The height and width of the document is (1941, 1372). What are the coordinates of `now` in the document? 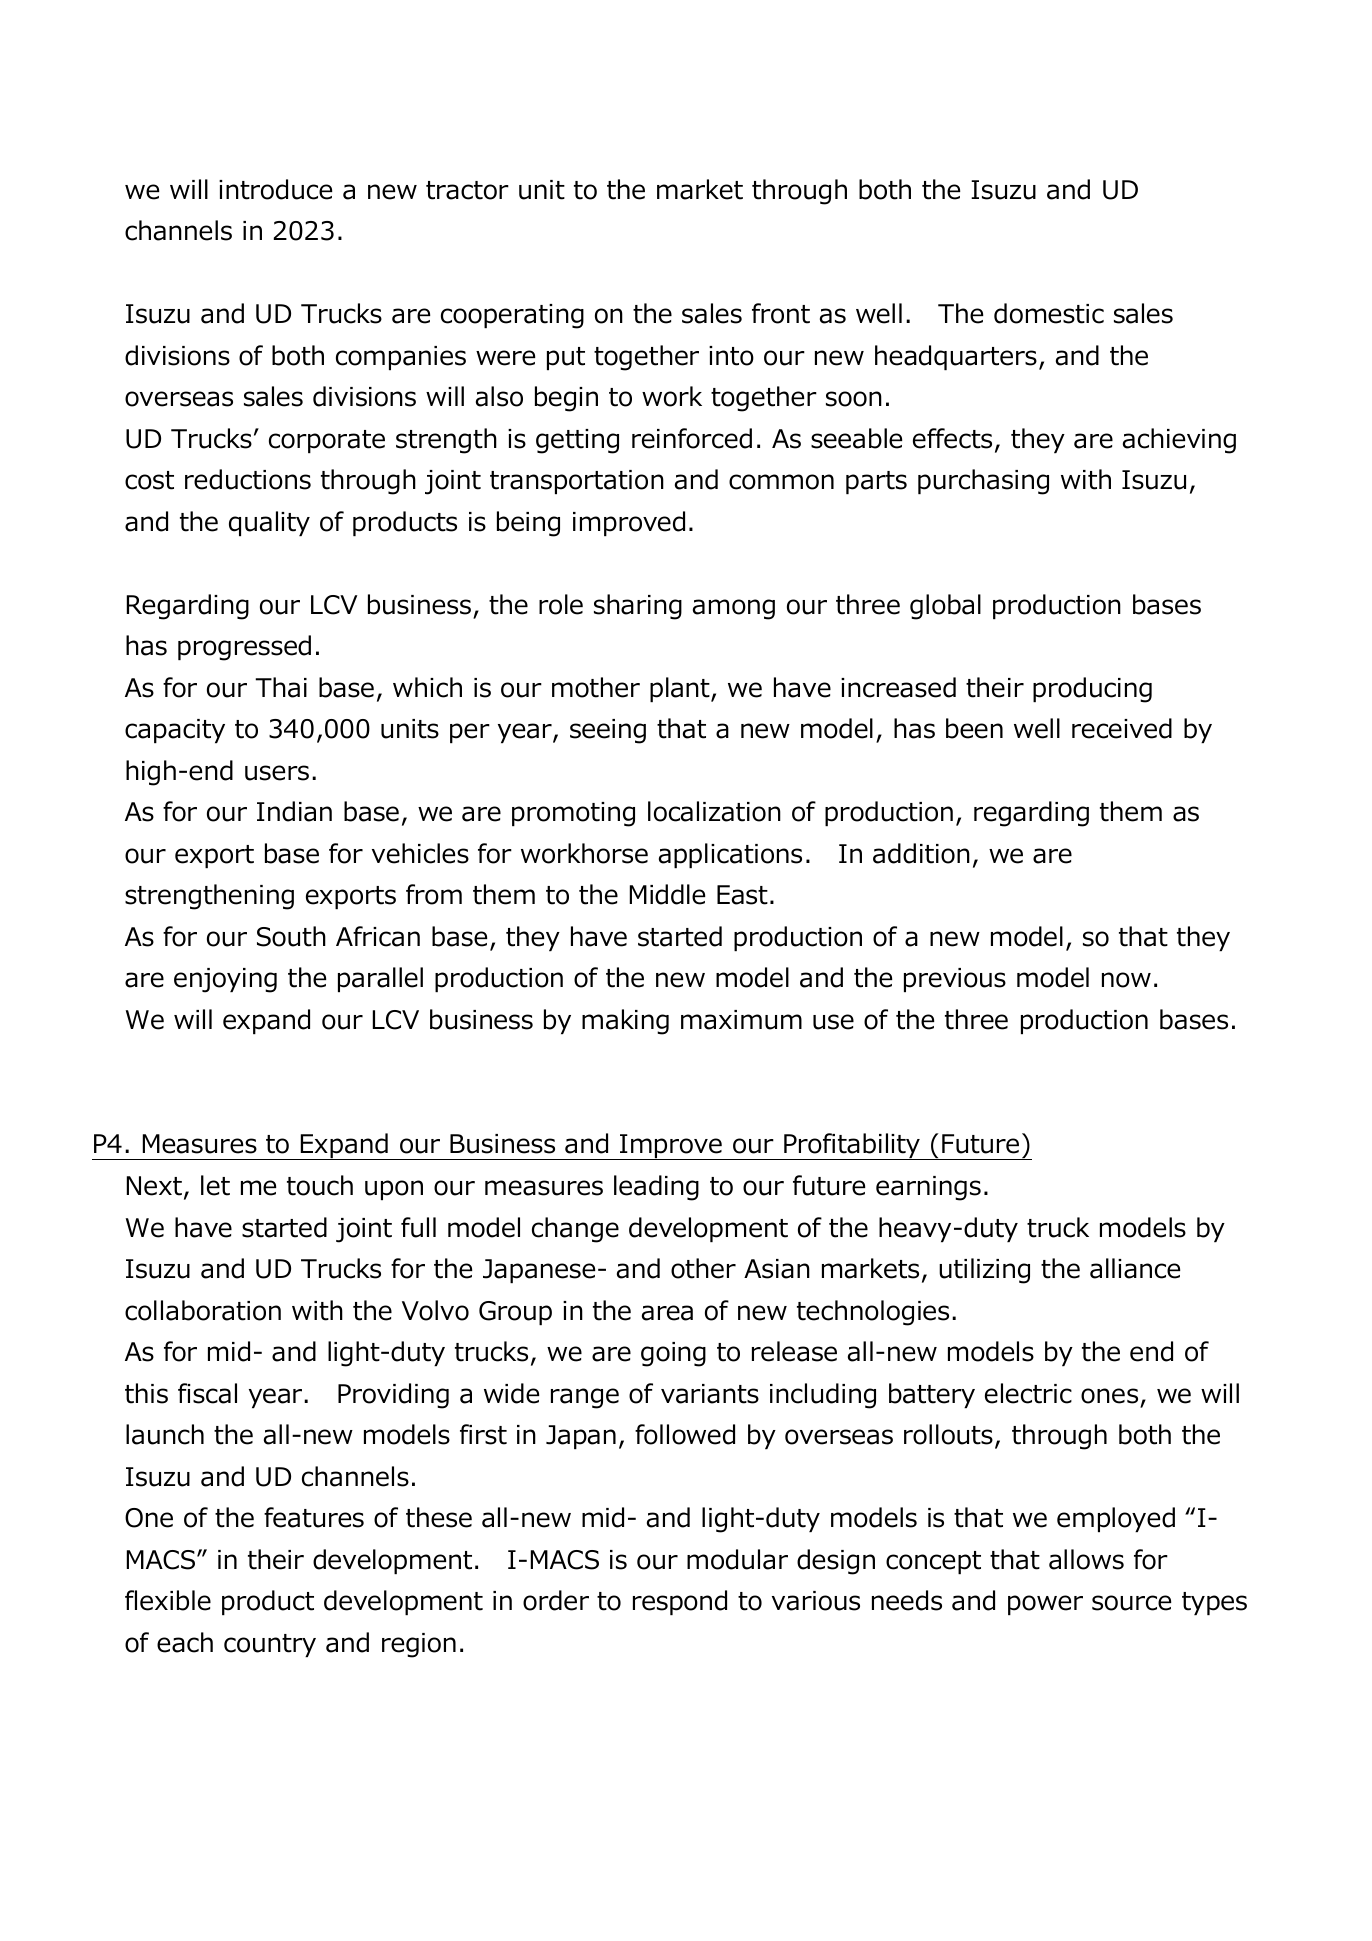 It's located at (1126, 980).
